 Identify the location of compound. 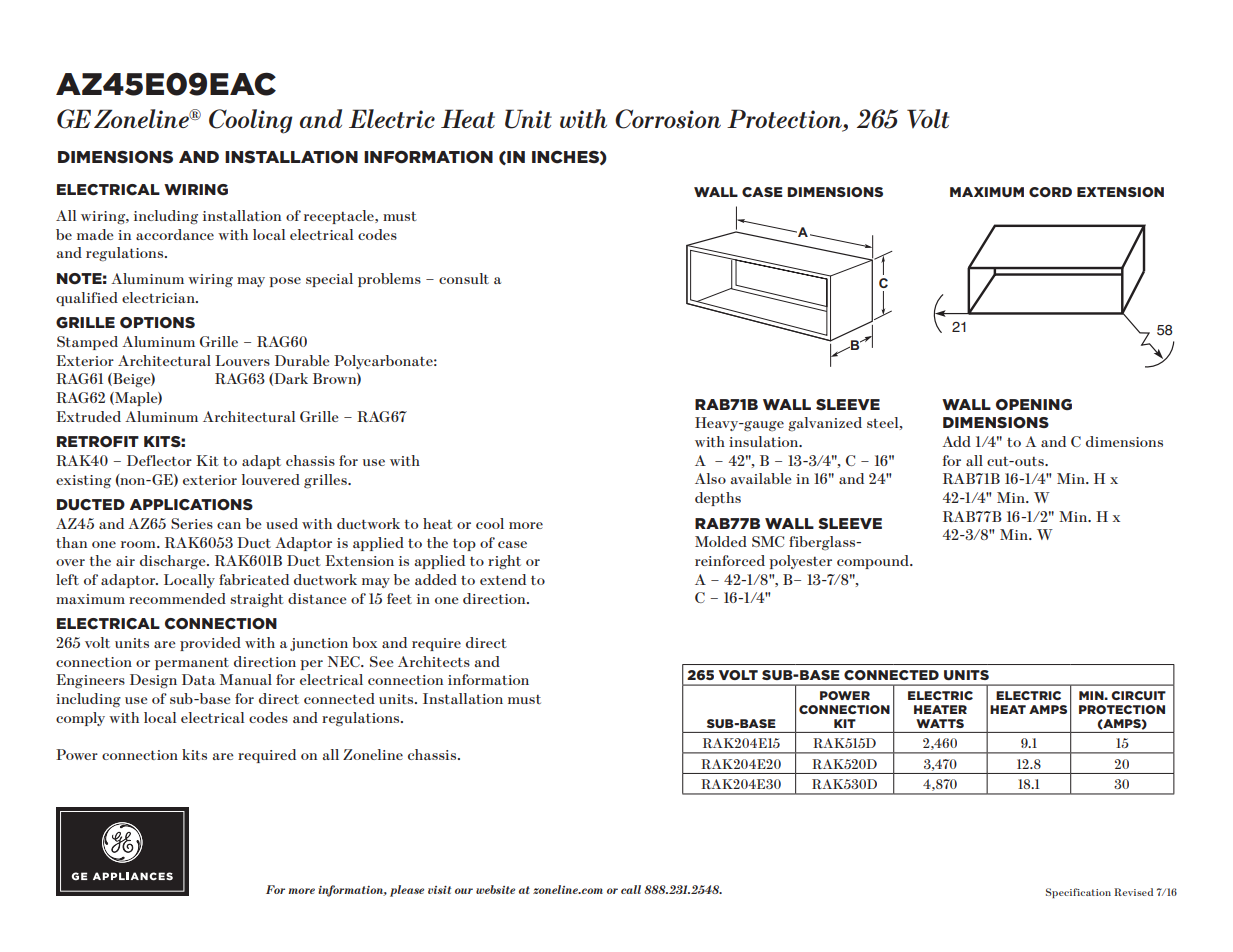
(874, 562).
